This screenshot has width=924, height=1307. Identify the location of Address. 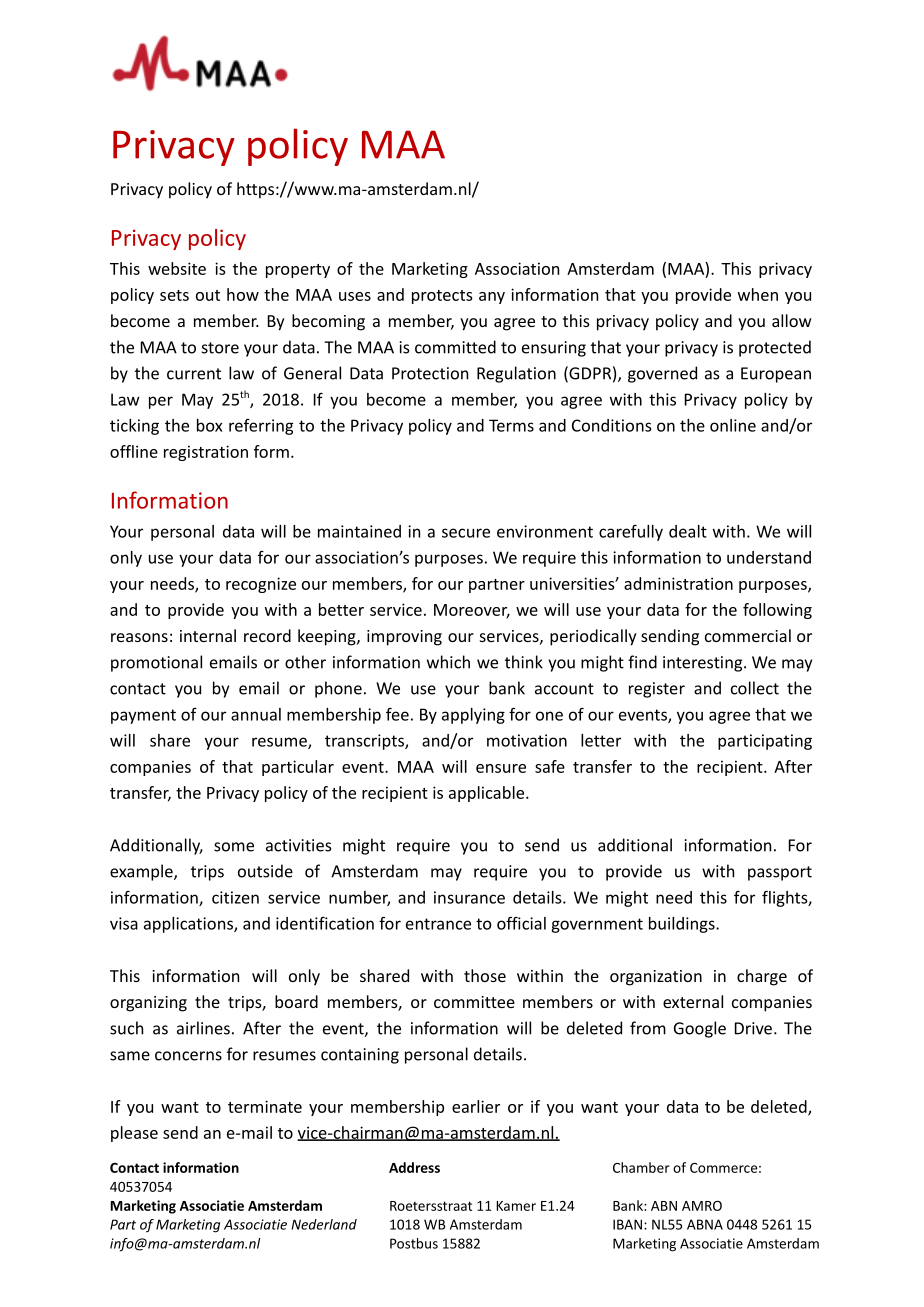
(414, 1167).
